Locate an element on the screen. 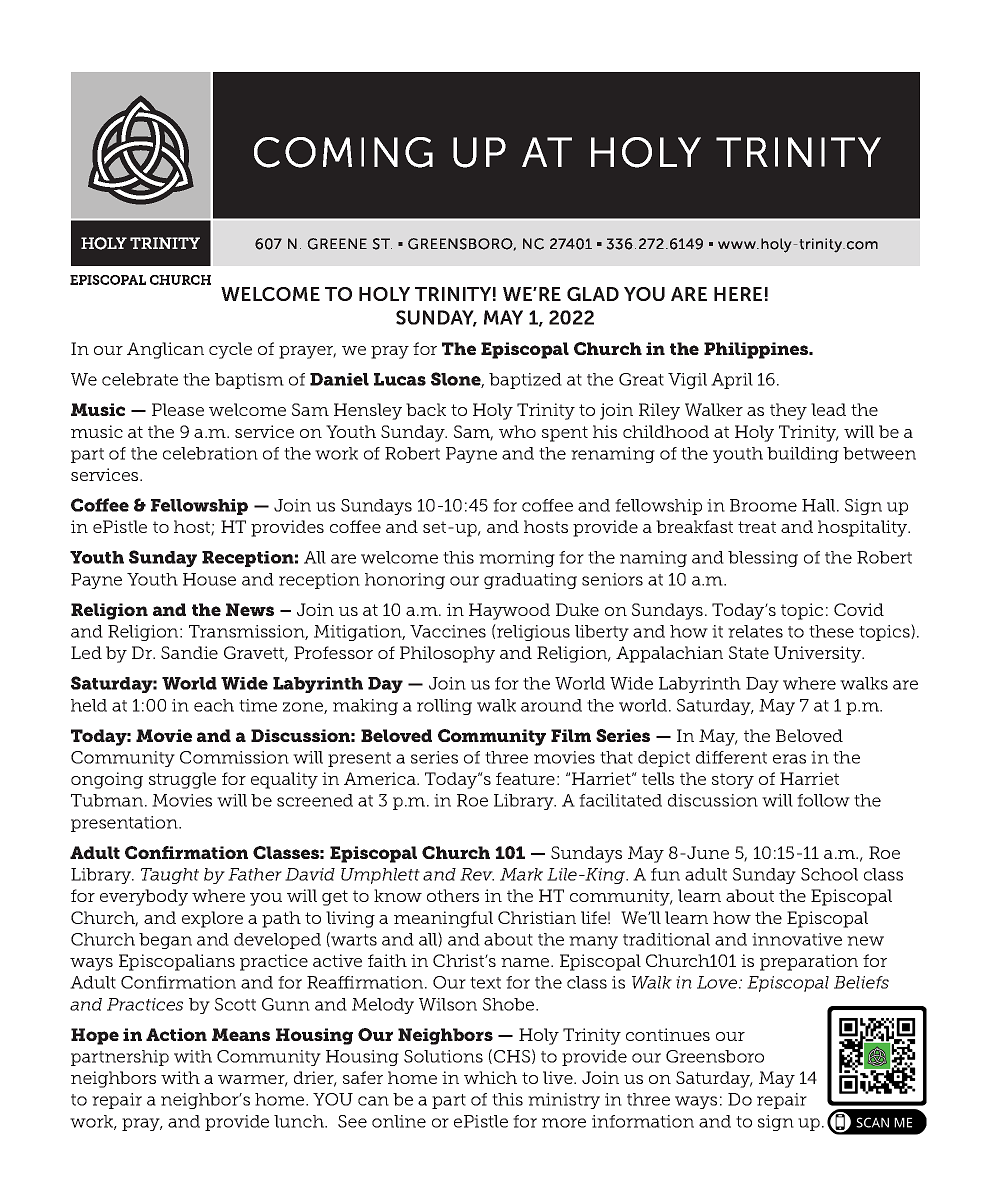 The image size is (991, 1204). others is located at coordinates (453, 895).
